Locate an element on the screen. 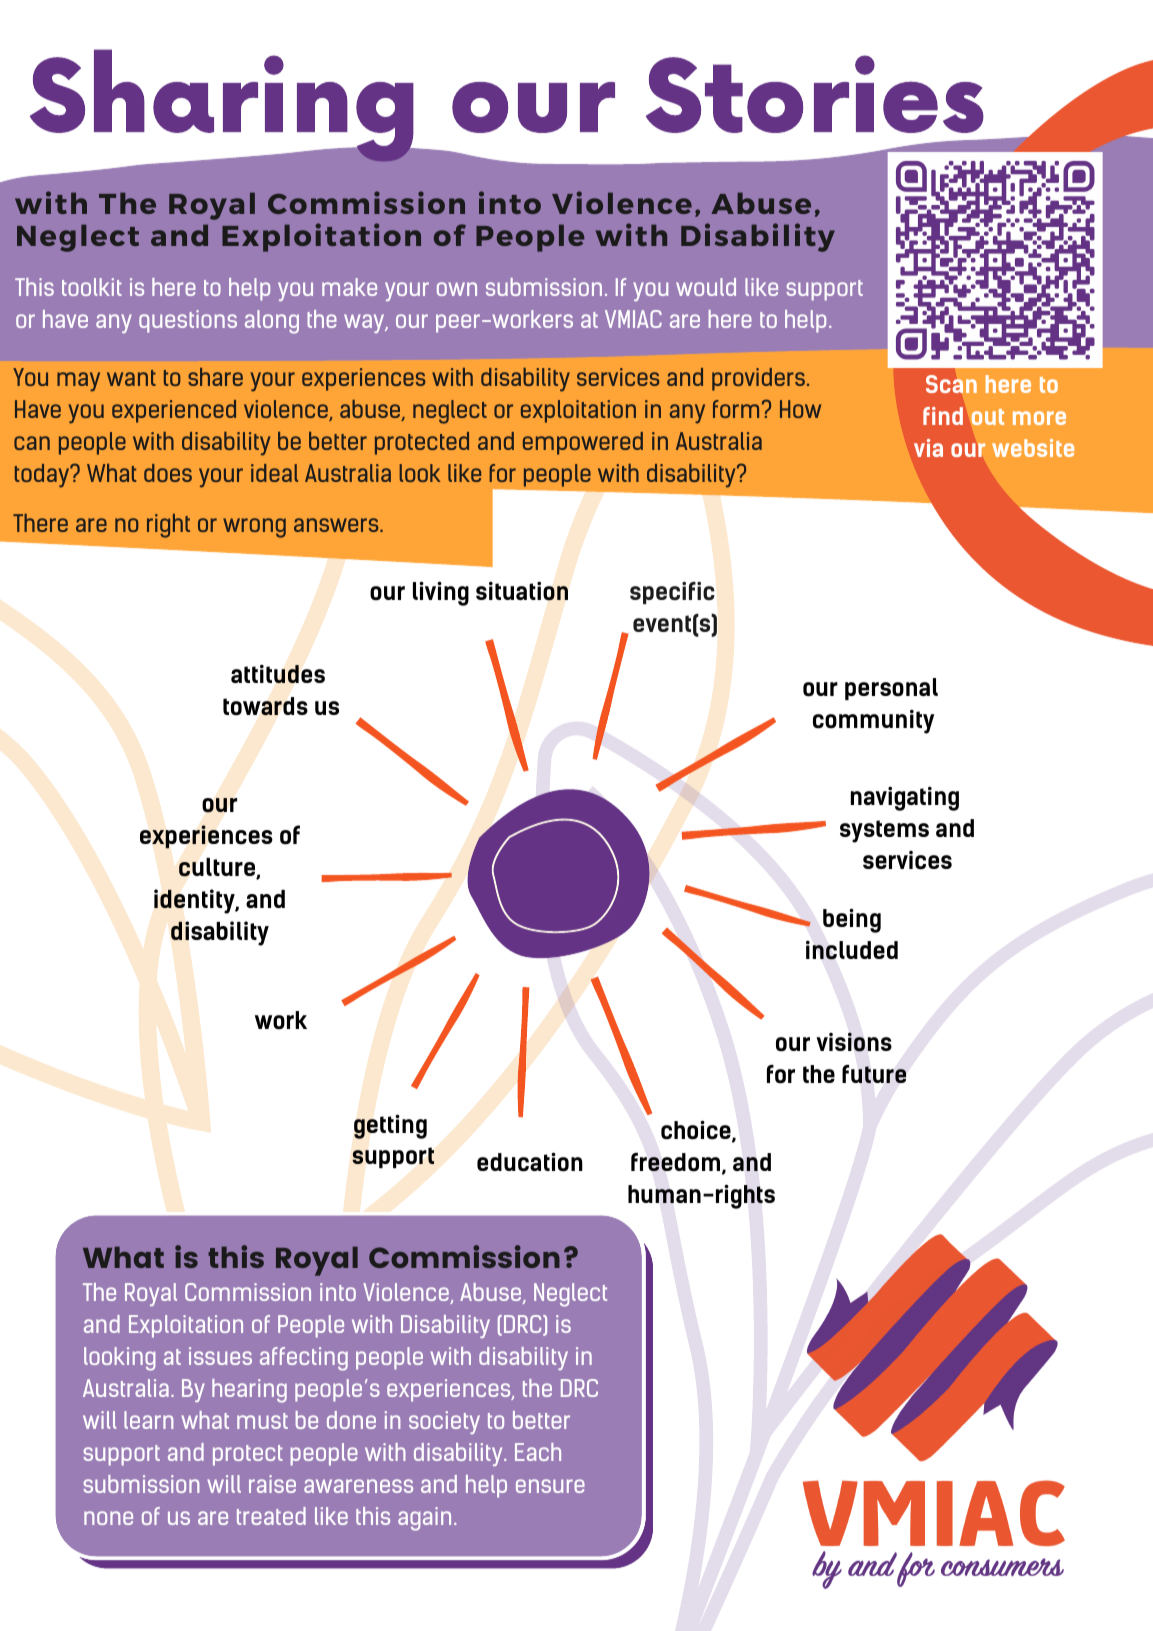 Image resolution: width=1153 pixels, height=1631 pixels. ensure is located at coordinates (550, 1486).
